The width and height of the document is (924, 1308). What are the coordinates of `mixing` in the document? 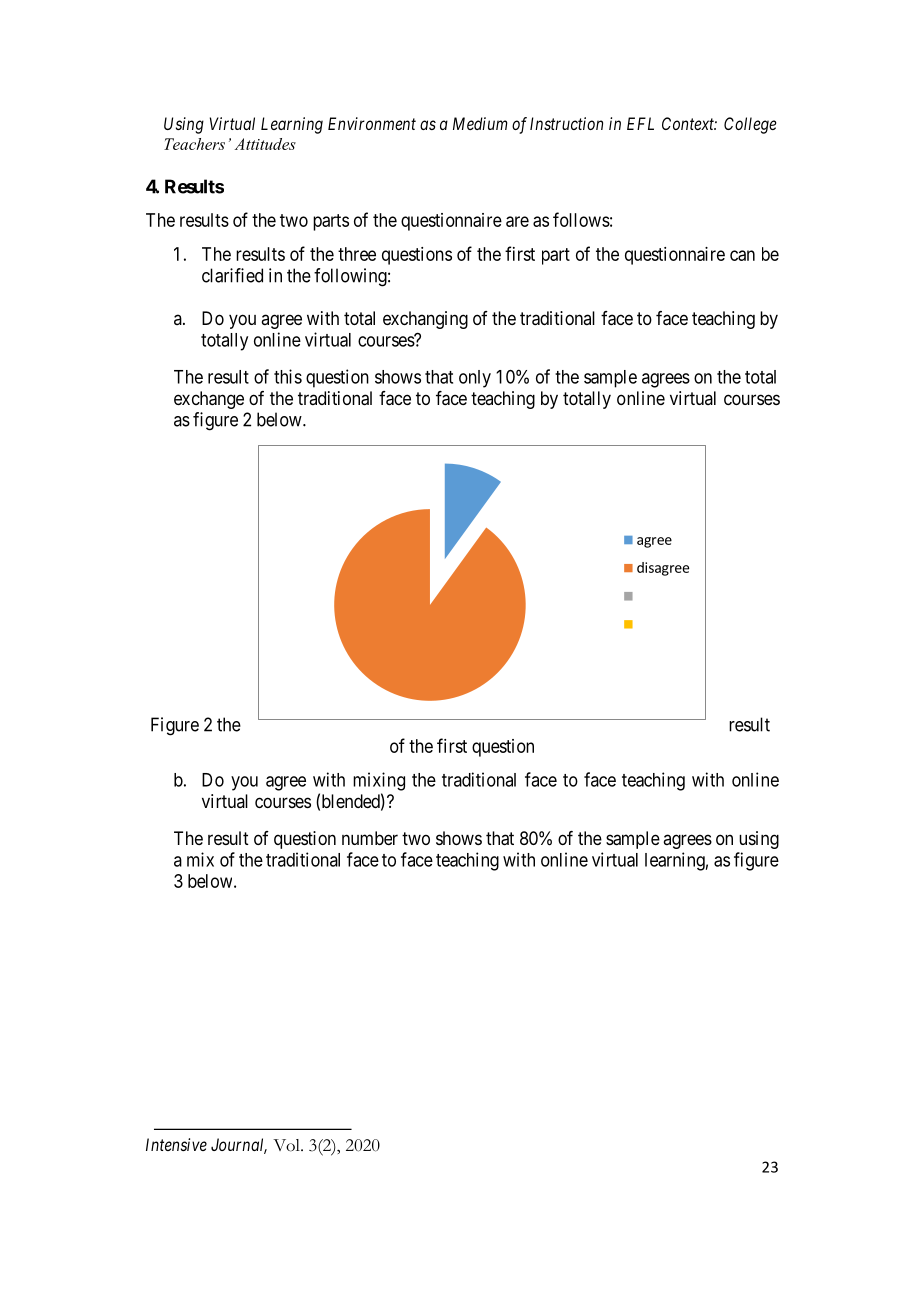 It's located at (379, 781).
